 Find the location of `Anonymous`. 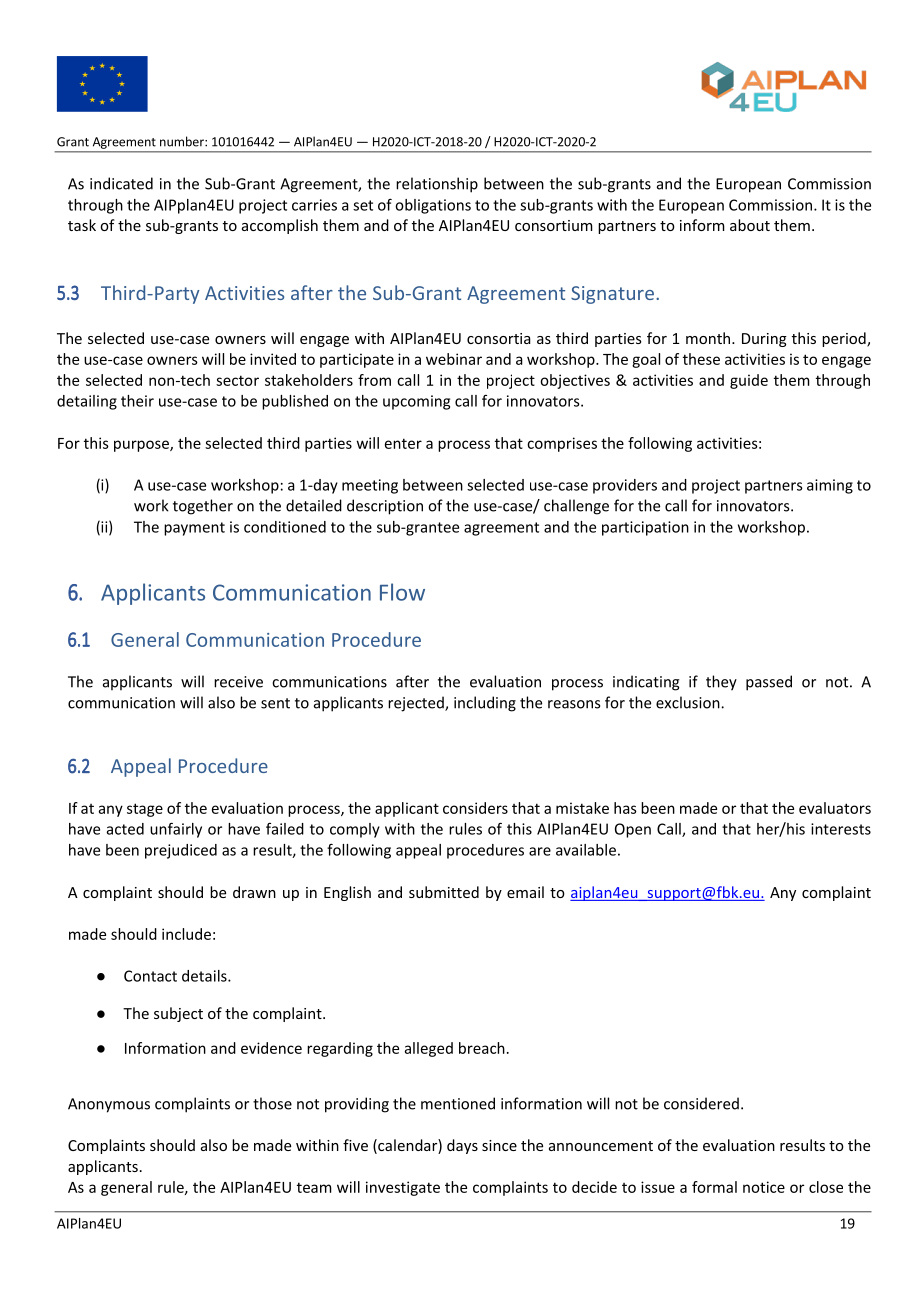

Anonymous is located at coordinates (109, 1105).
